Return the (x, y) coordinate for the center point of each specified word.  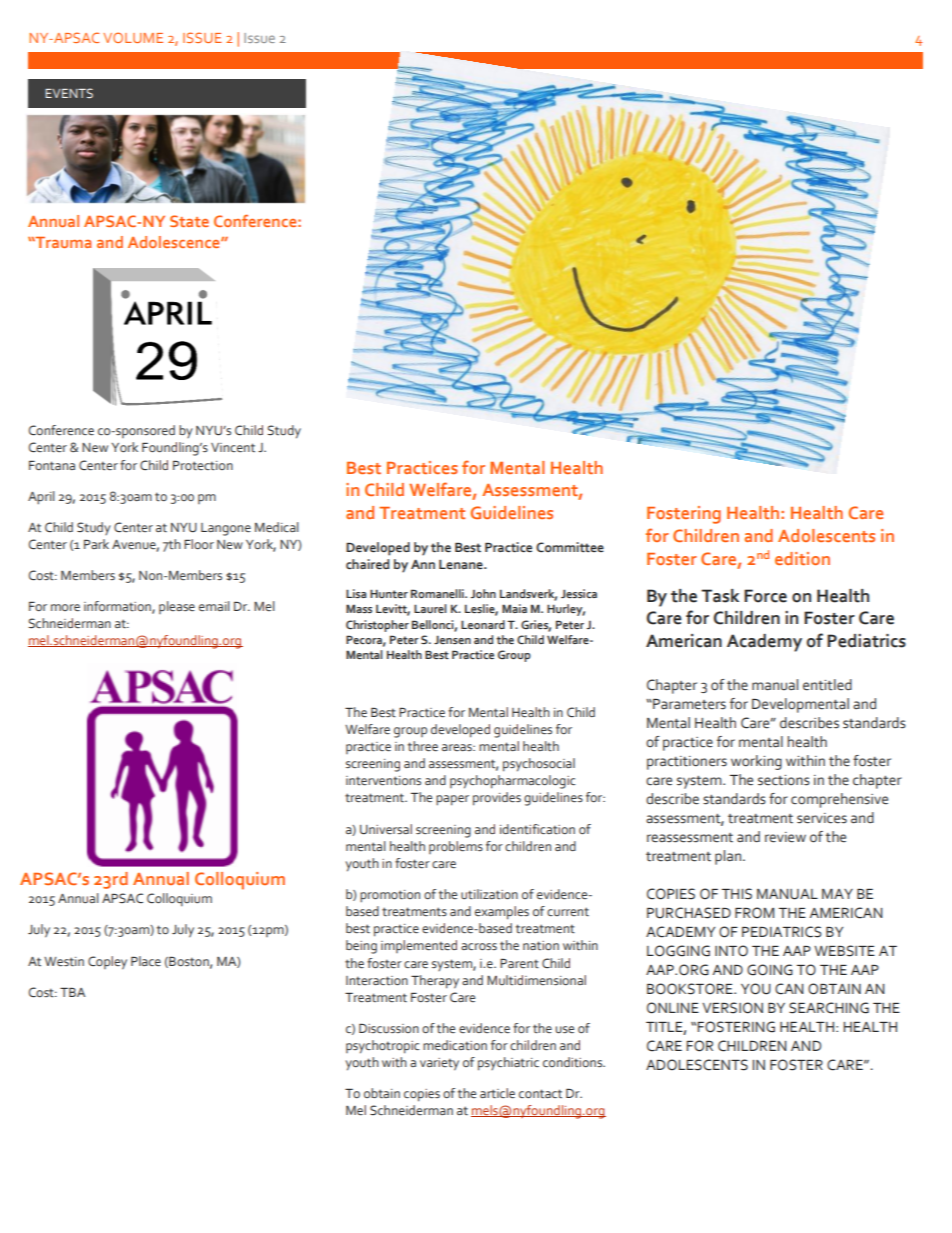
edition (802, 558)
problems (456, 847)
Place (146, 961)
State (189, 221)
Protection (203, 466)
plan (729, 857)
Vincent (233, 447)
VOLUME (133, 37)
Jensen (452, 639)
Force (765, 596)
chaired (367, 564)
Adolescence (175, 242)
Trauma (62, 242)
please (177, 607)
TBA (72, 992)
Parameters (688, 704)
